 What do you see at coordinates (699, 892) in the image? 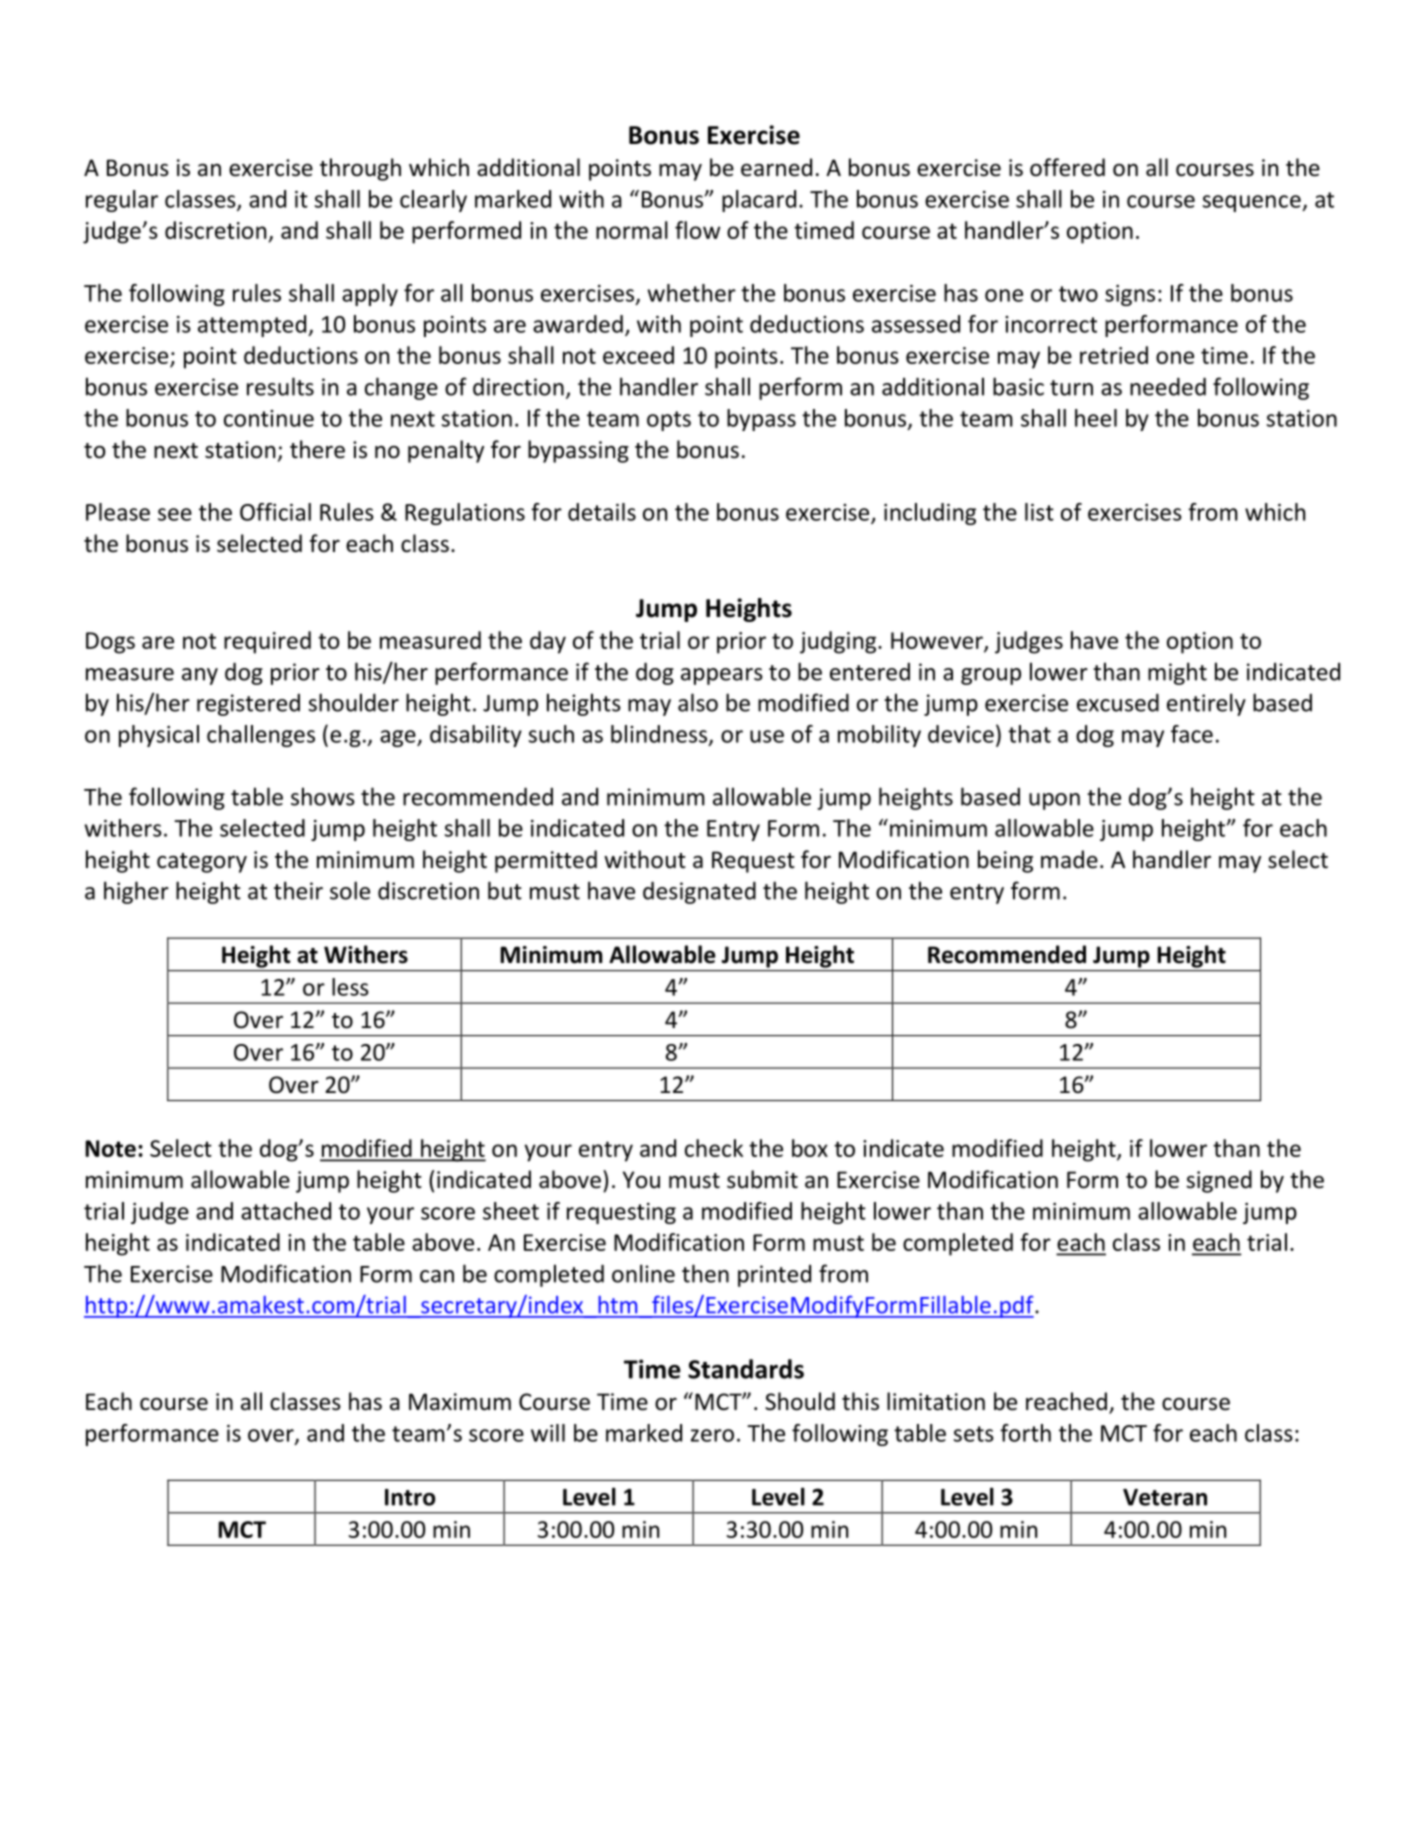
I see `designated` at bounding box center [699, 892].
